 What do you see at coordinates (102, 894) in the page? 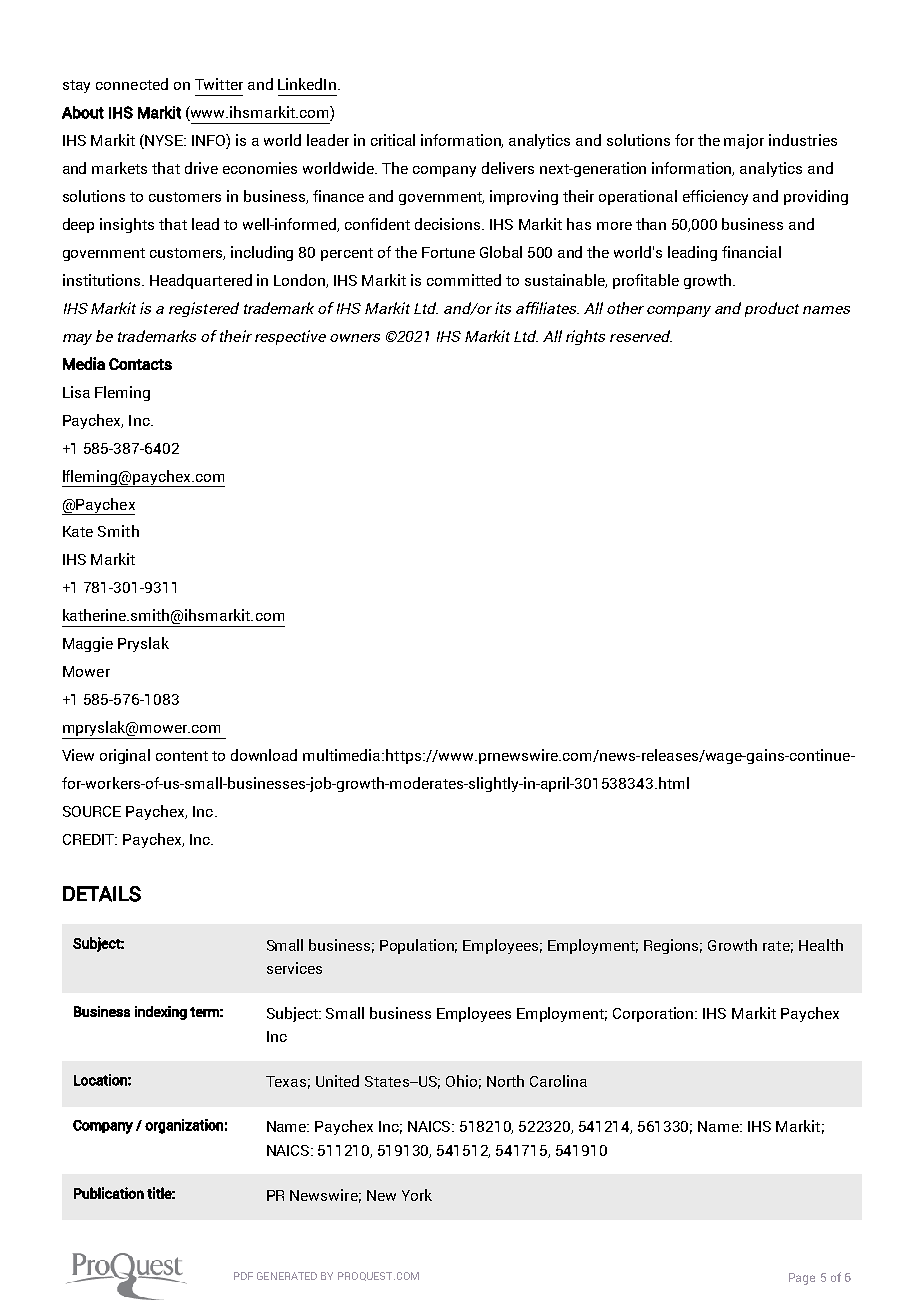
I see `DETAILS` at bounding box center [102, 894].
